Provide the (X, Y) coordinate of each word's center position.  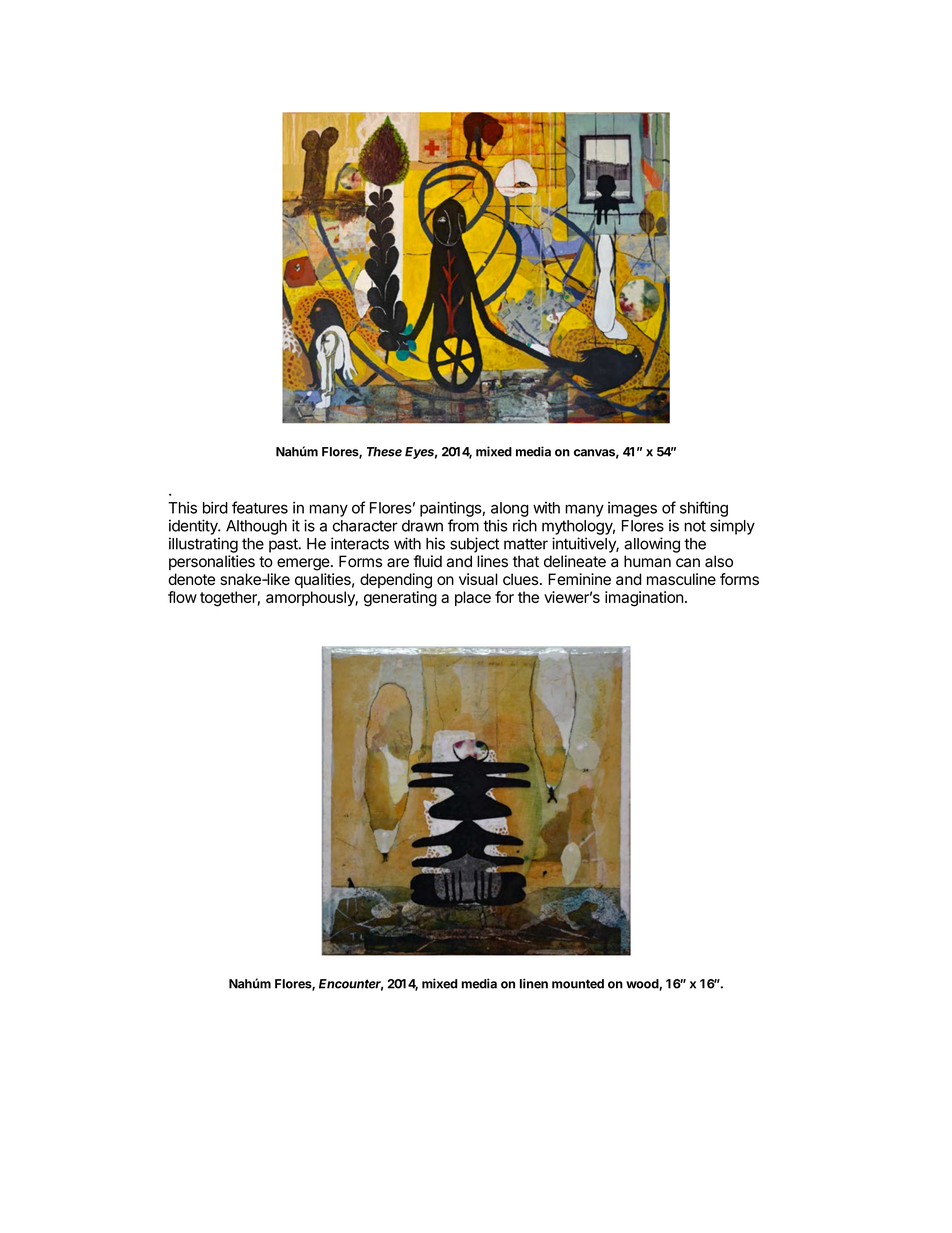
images (632, 509)
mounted (578, 984)
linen (534, 983)
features (260, 507)
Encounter (351, 985)
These (384, 452)
